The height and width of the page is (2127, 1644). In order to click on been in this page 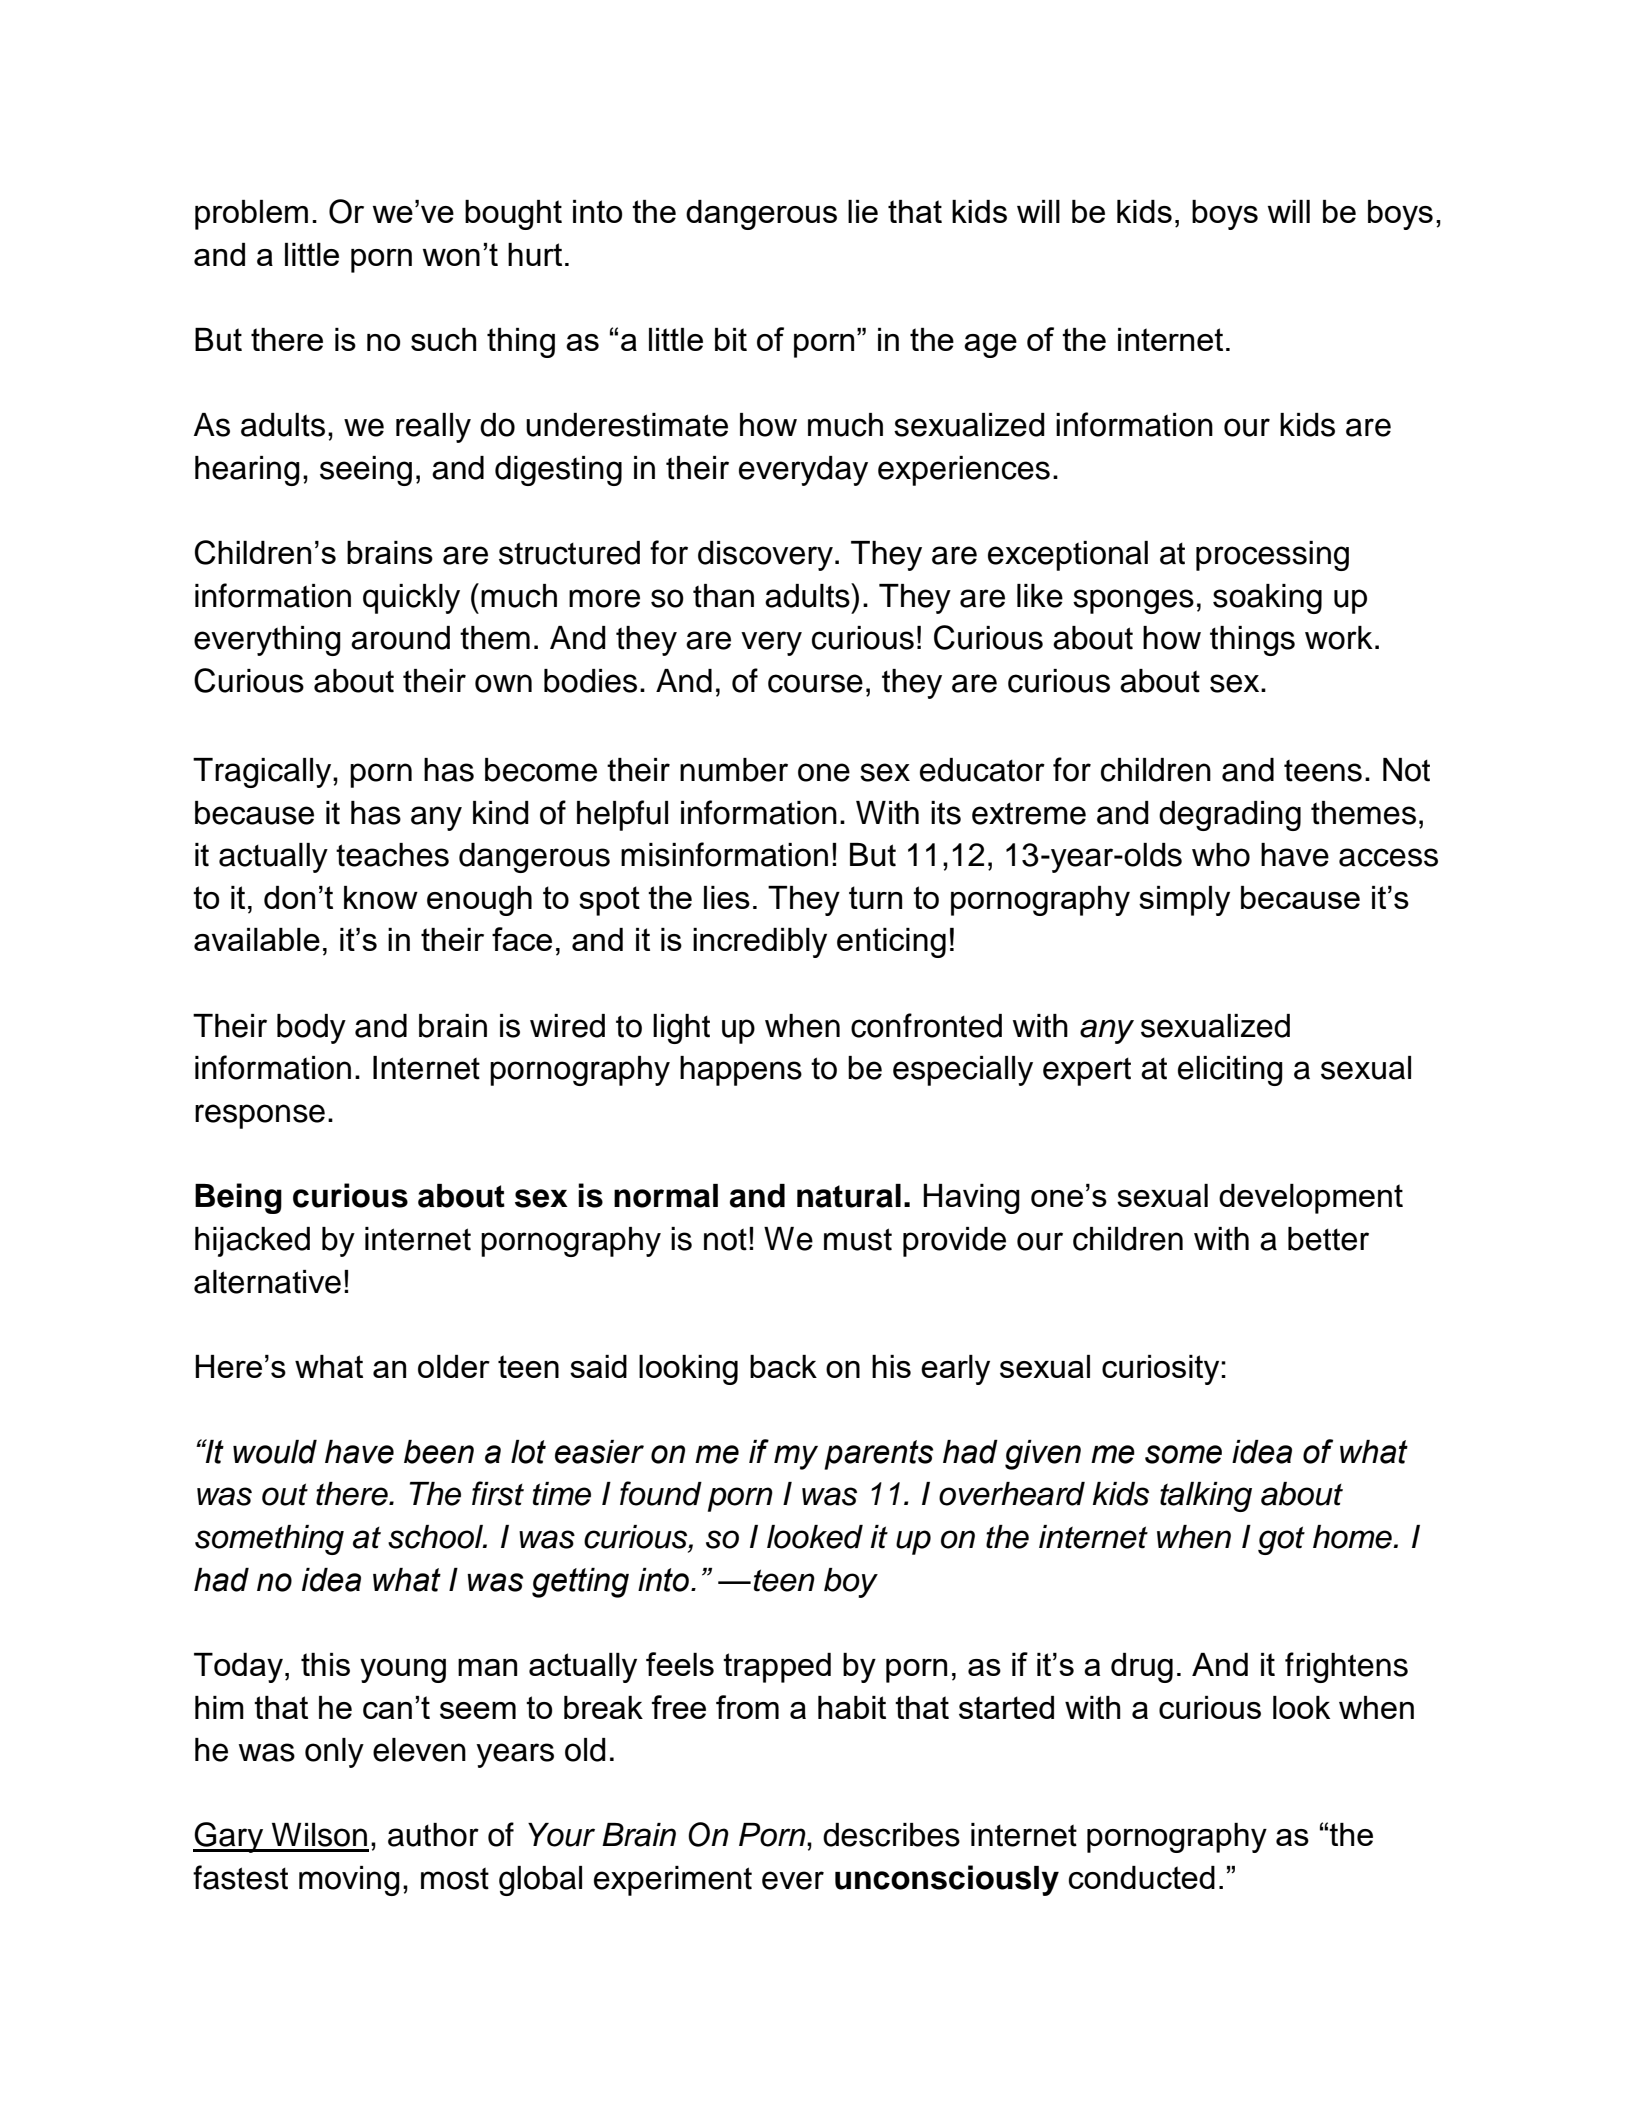, I will do `click(439, 1452)`.
